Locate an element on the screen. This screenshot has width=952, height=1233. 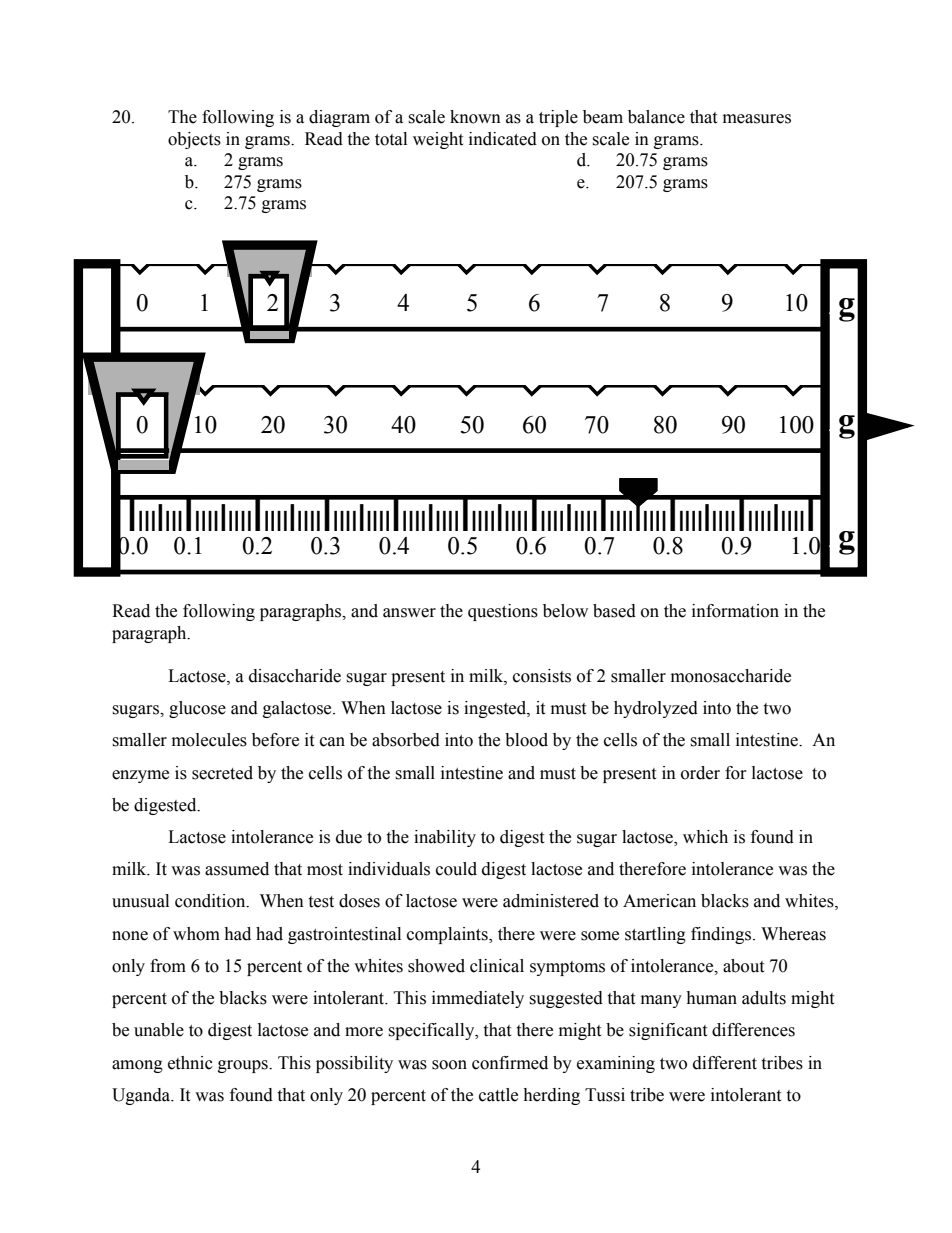
soon is located at coordinates (449, 1065).
